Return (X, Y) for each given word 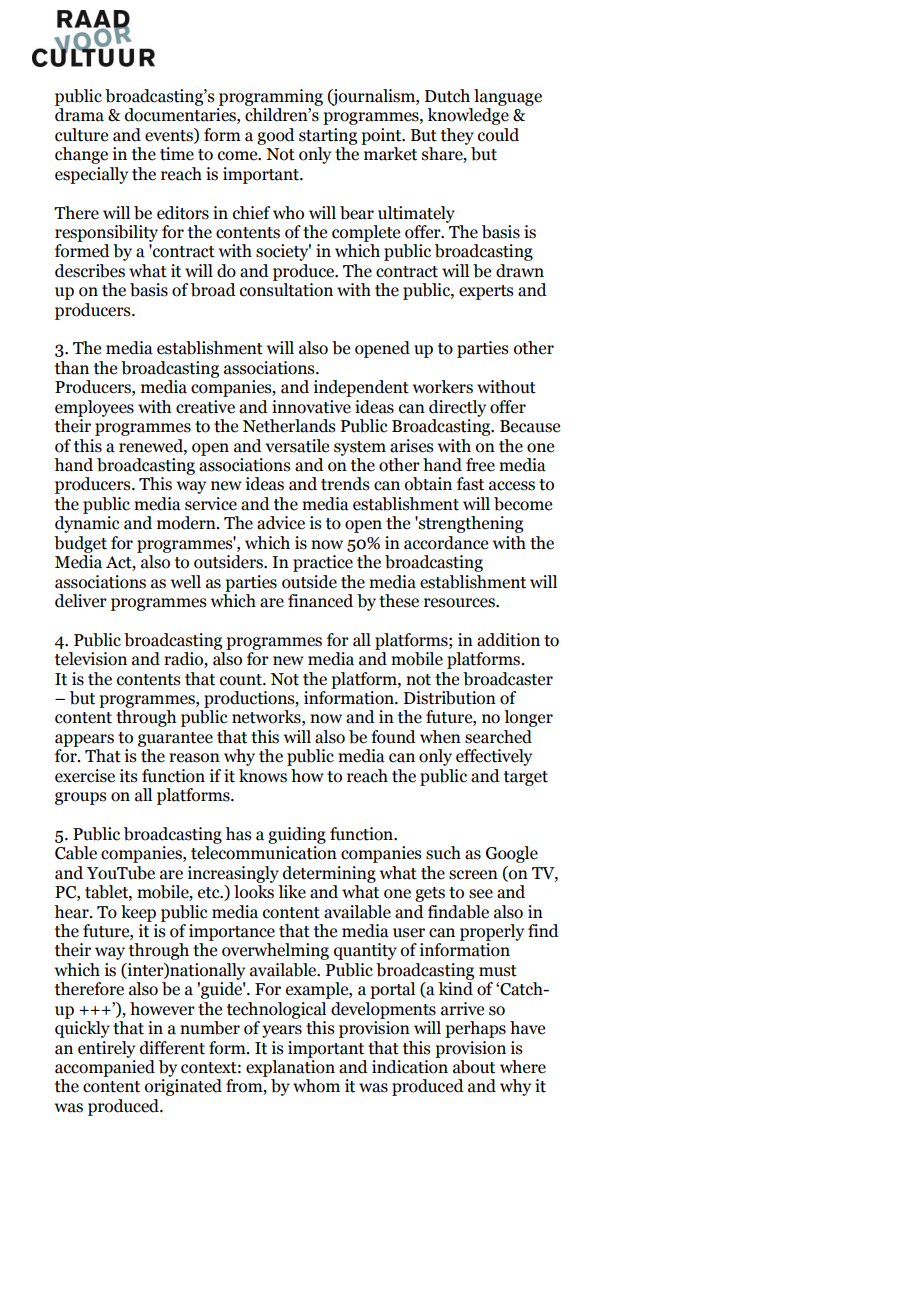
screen (473, 875)
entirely (106, 1049)
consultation (286, 290)
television (91, 659)
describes (90, 271)
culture (81, 135)
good (276, 136)
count (242, 680)
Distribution (450, 698)
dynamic (87, 524)
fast (470, 484)
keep (138, 913)
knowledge (468, 116)
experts (486, 292)
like (292, 892)
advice (281, 523)
